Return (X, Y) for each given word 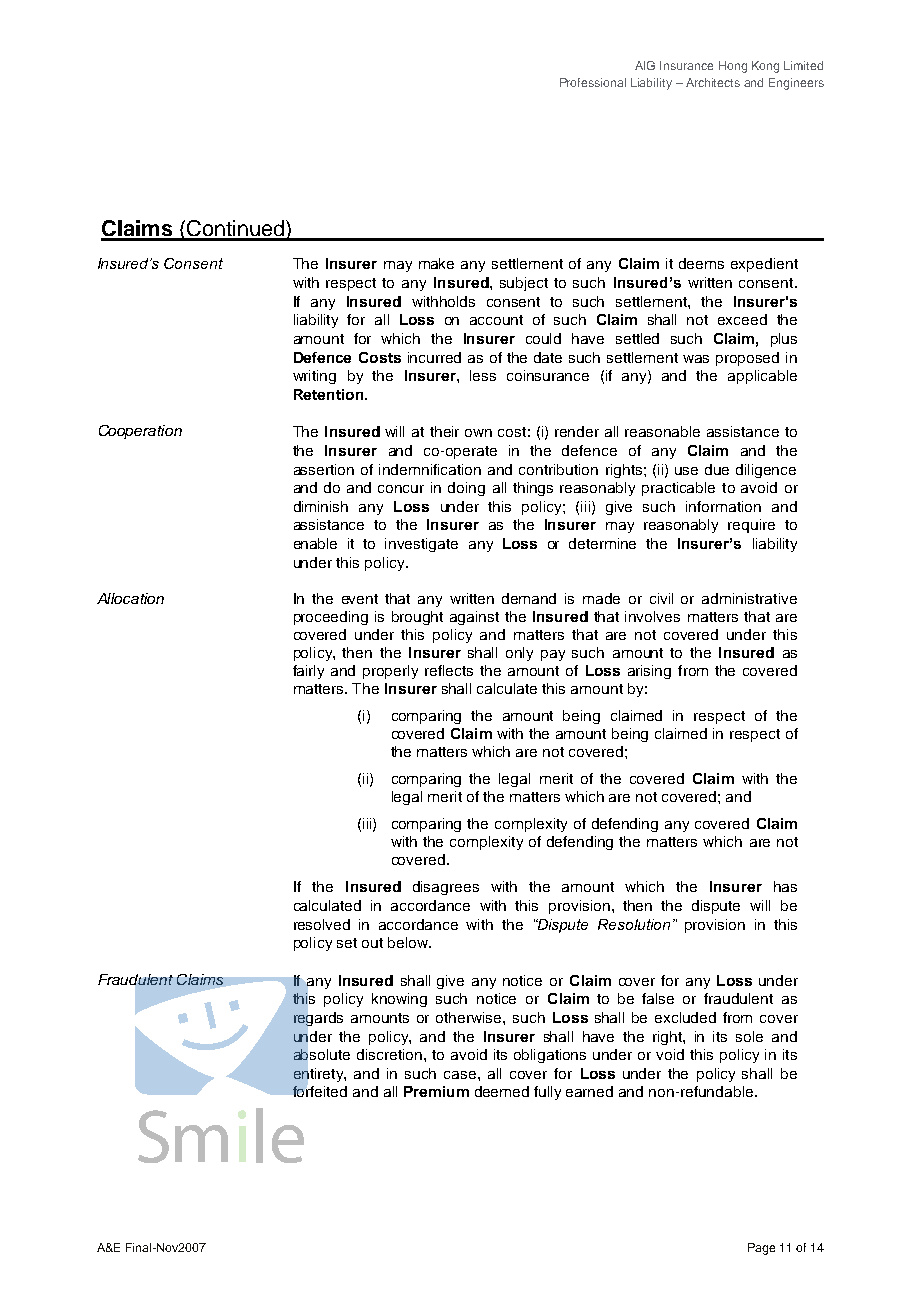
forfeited (320, 1091)
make (436, 263)
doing (466, 489)
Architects (713, 82)
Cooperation (140, 432)
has (785, 886)
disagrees (446, 888)
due (717, 469)
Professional (593, 82)
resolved (322, 924)
